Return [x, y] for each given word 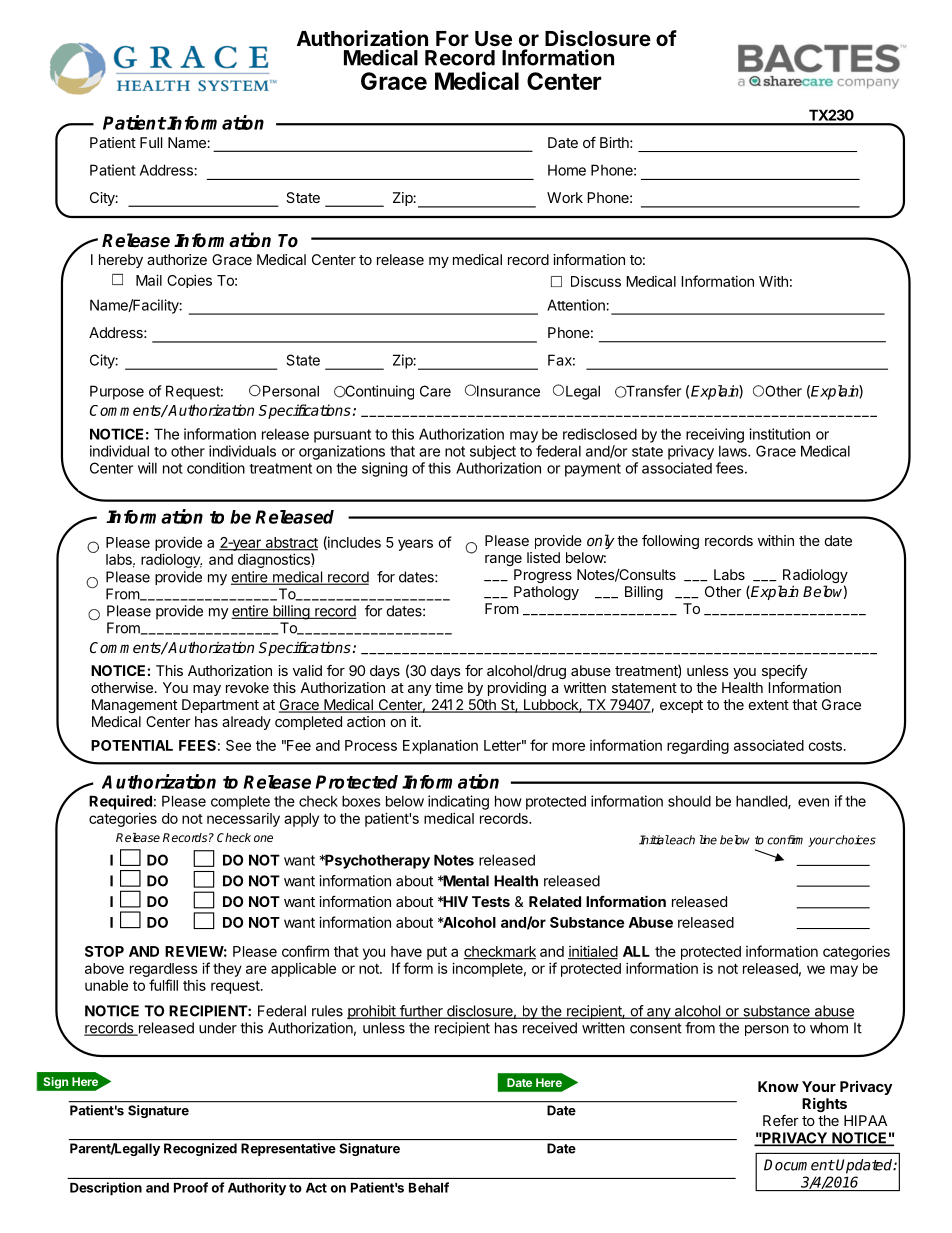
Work [565, 197]
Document [799, 1165]
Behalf [429, 1187]
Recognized [200, 1149]
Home [567, 170]
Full [151, 142]
